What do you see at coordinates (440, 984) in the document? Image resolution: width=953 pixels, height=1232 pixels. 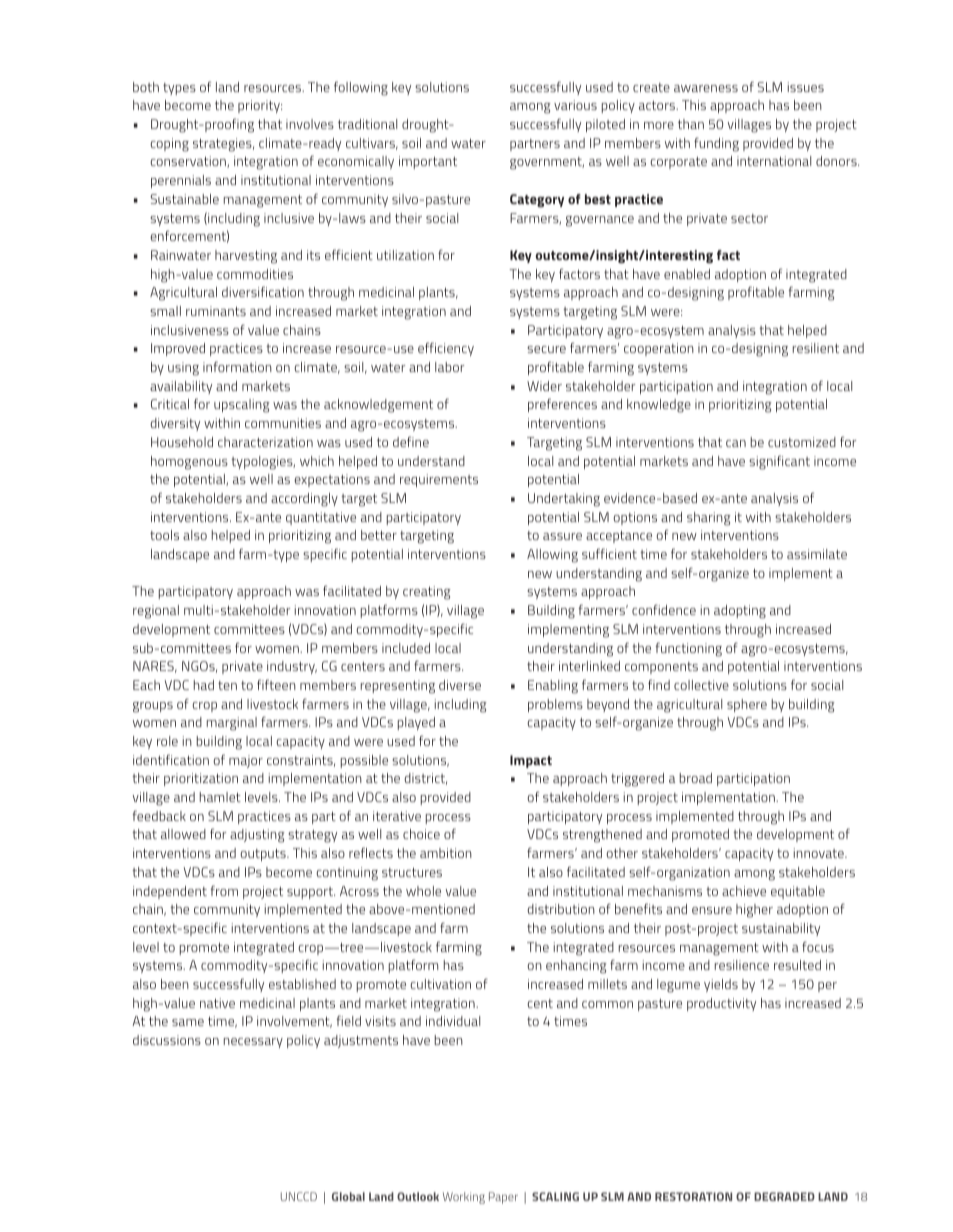 I see `cultivation` at bounding box center [440, 984].
